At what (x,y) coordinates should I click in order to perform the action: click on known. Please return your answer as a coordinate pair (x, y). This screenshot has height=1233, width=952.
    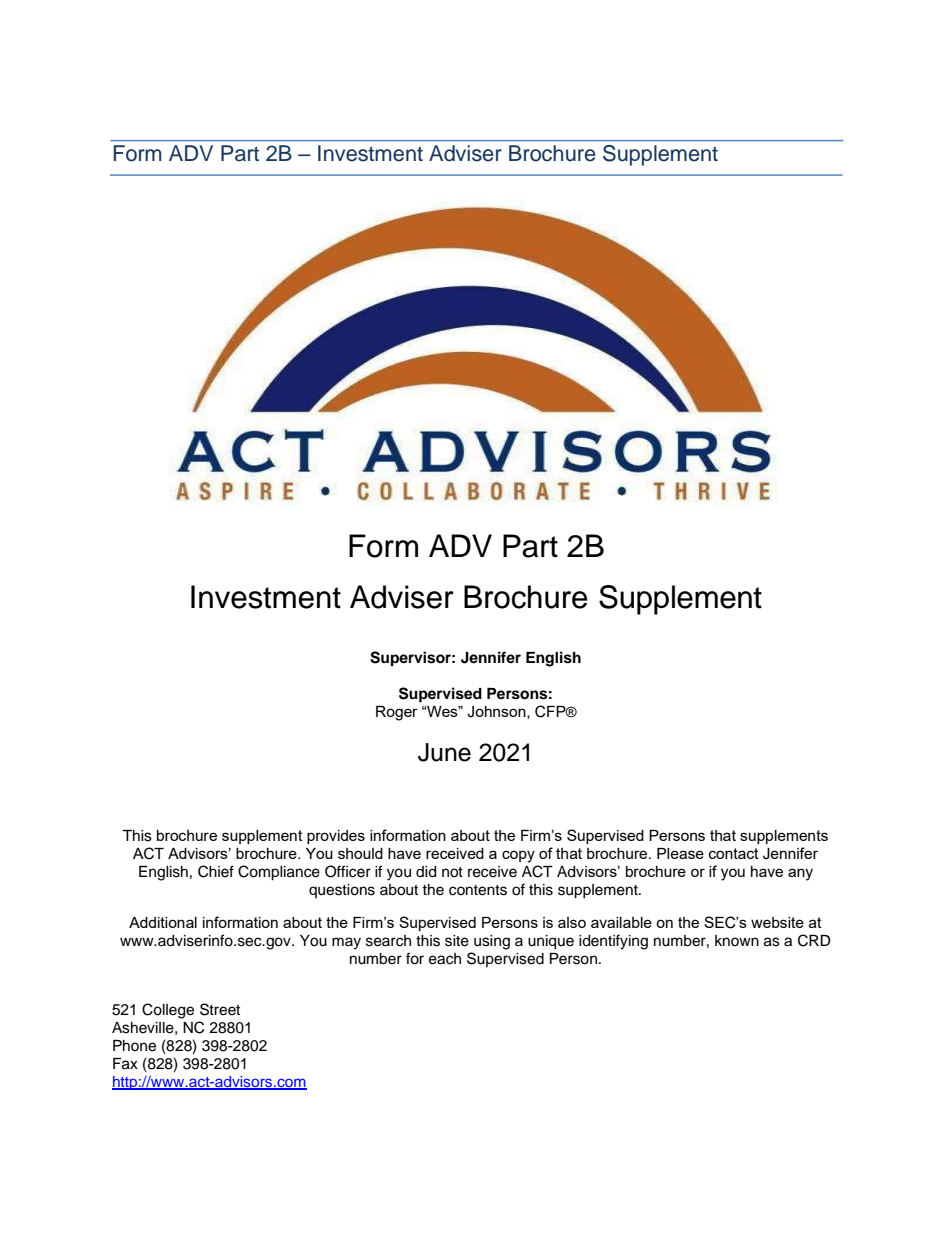
    Looking at the image, I should click on (737, 940).
